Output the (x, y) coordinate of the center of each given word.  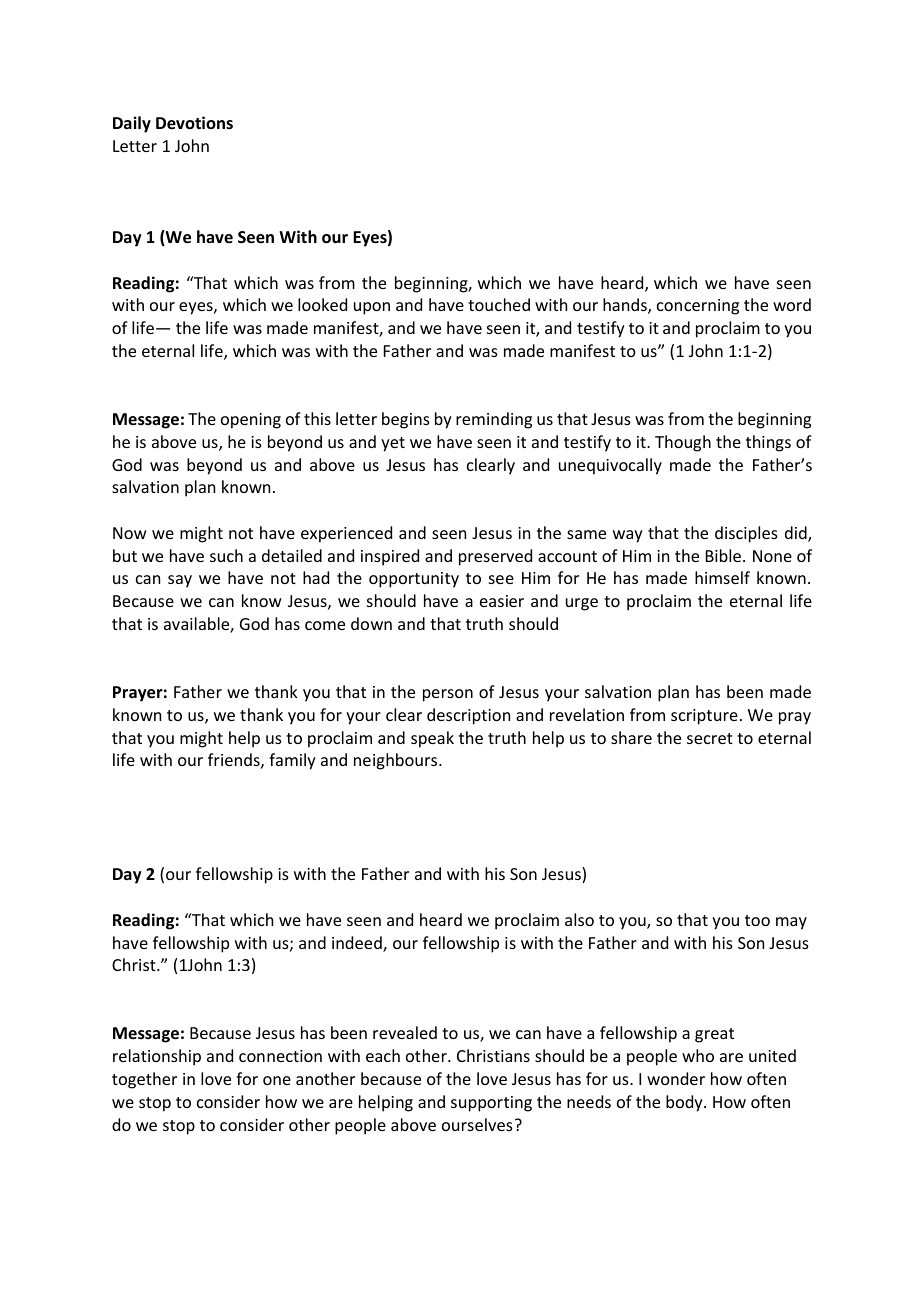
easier (502, 601)
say (180, 581)
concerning (698, 307)
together (144, 1080)
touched (499, 304)
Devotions (194, 123)
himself (722, 577)
